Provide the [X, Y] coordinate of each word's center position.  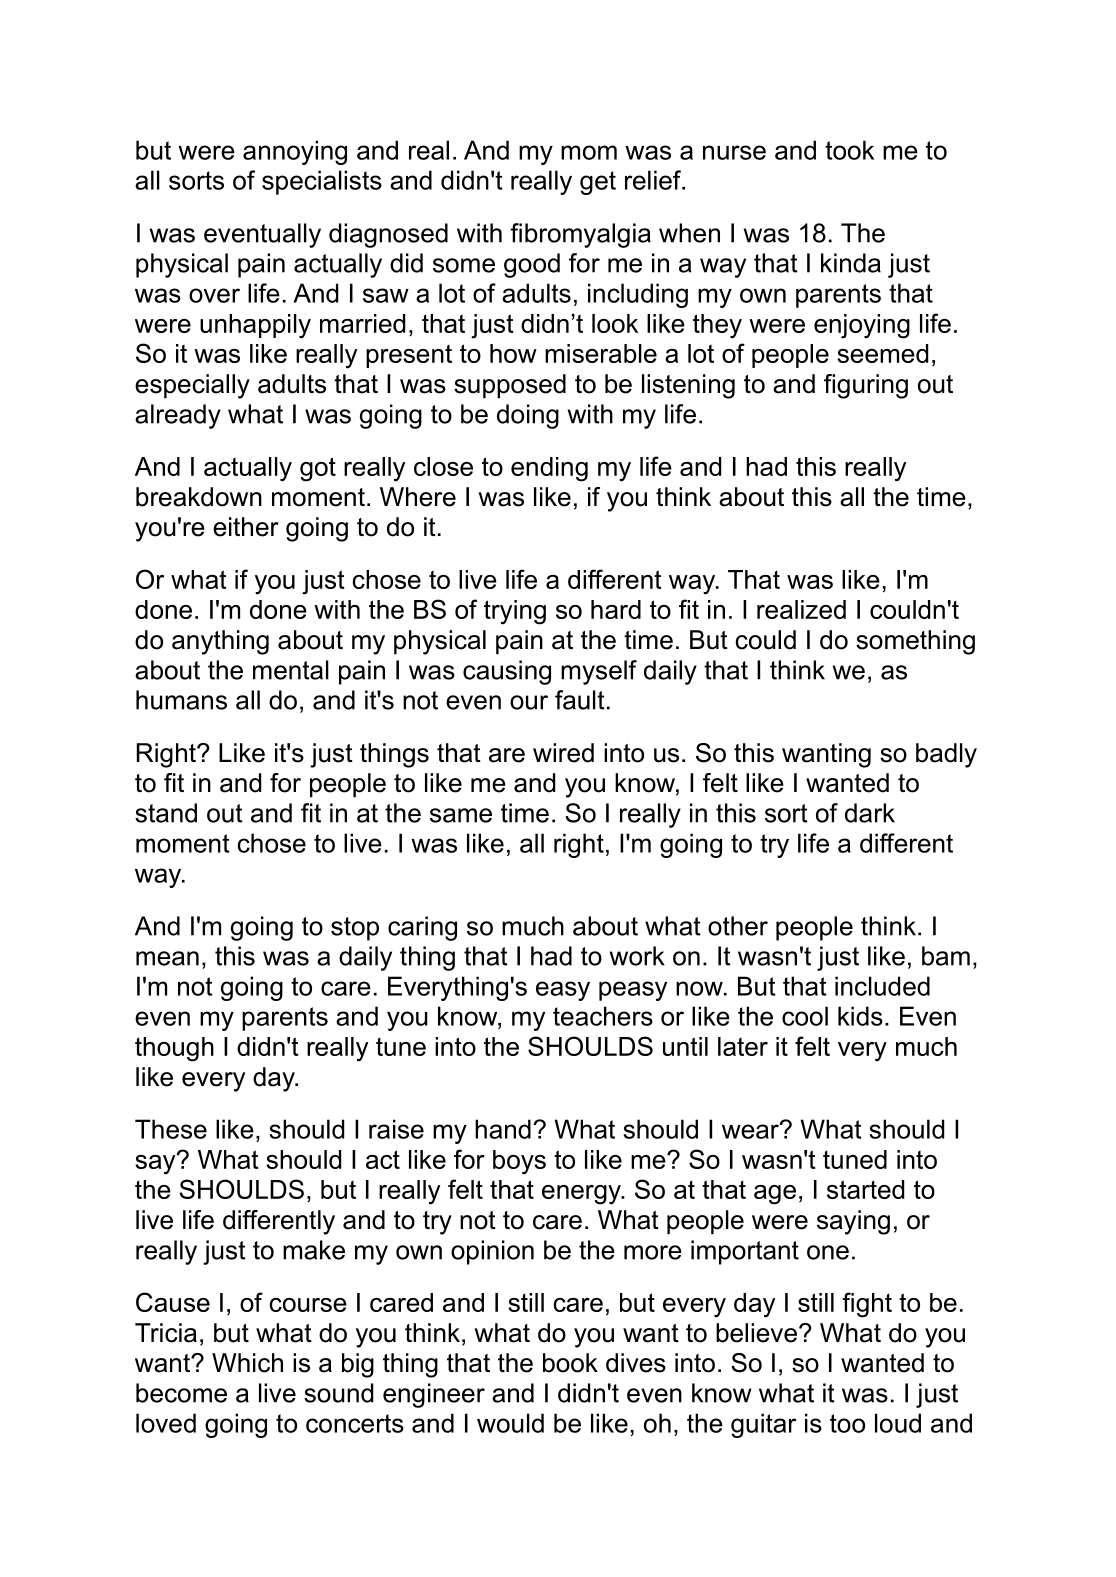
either [246, 527]
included [882, 986]
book [570, 1363]
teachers [603, 1016]
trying [515, 612]
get [598, 183]
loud [898, 1423]
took [849, 150]
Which [247, 1363]
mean [167, 958]
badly [946, 755]
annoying [295, 152]
